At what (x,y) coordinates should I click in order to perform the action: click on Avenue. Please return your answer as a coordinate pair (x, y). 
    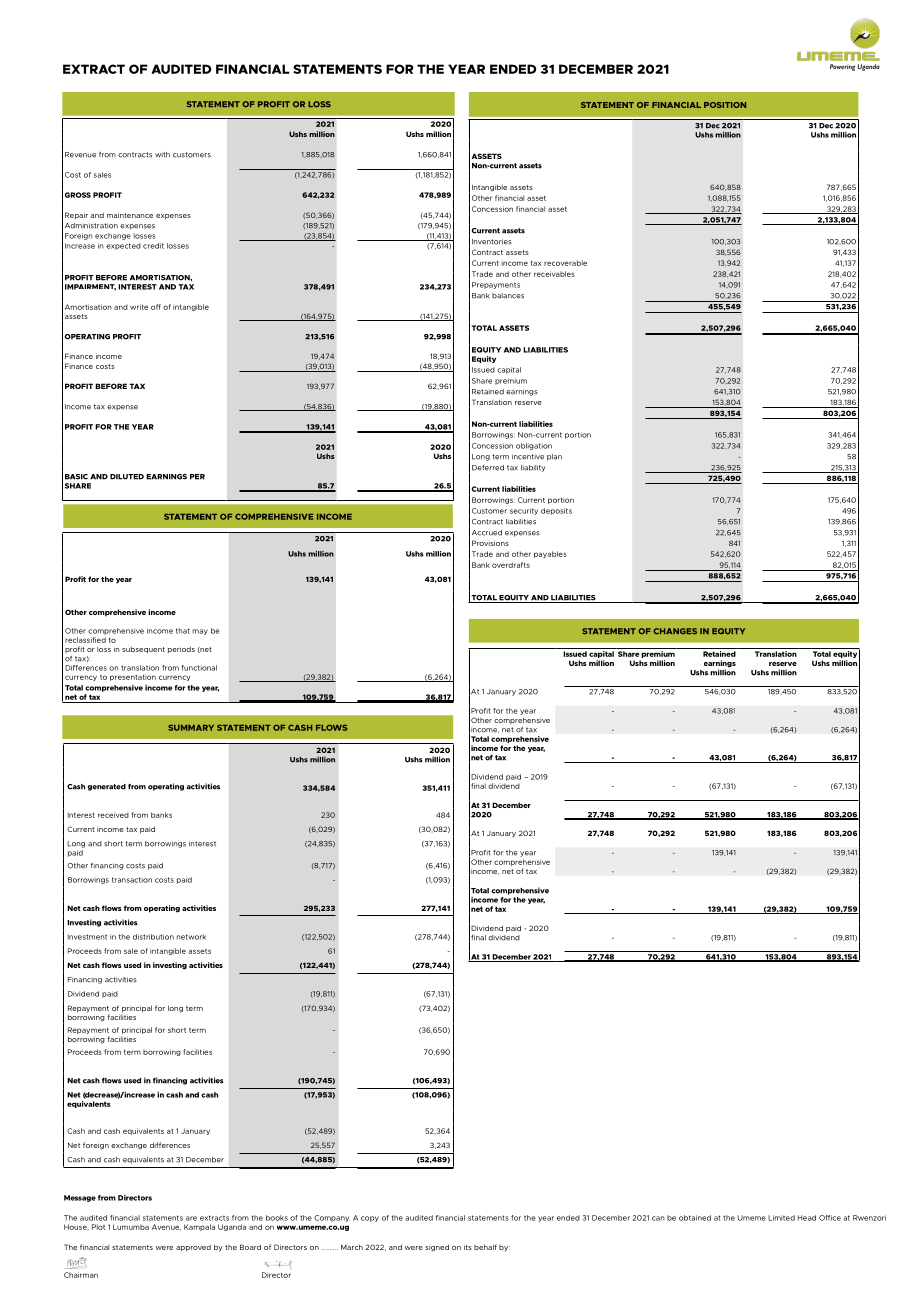
    Looking at the image, I should click on (166, 1227).
